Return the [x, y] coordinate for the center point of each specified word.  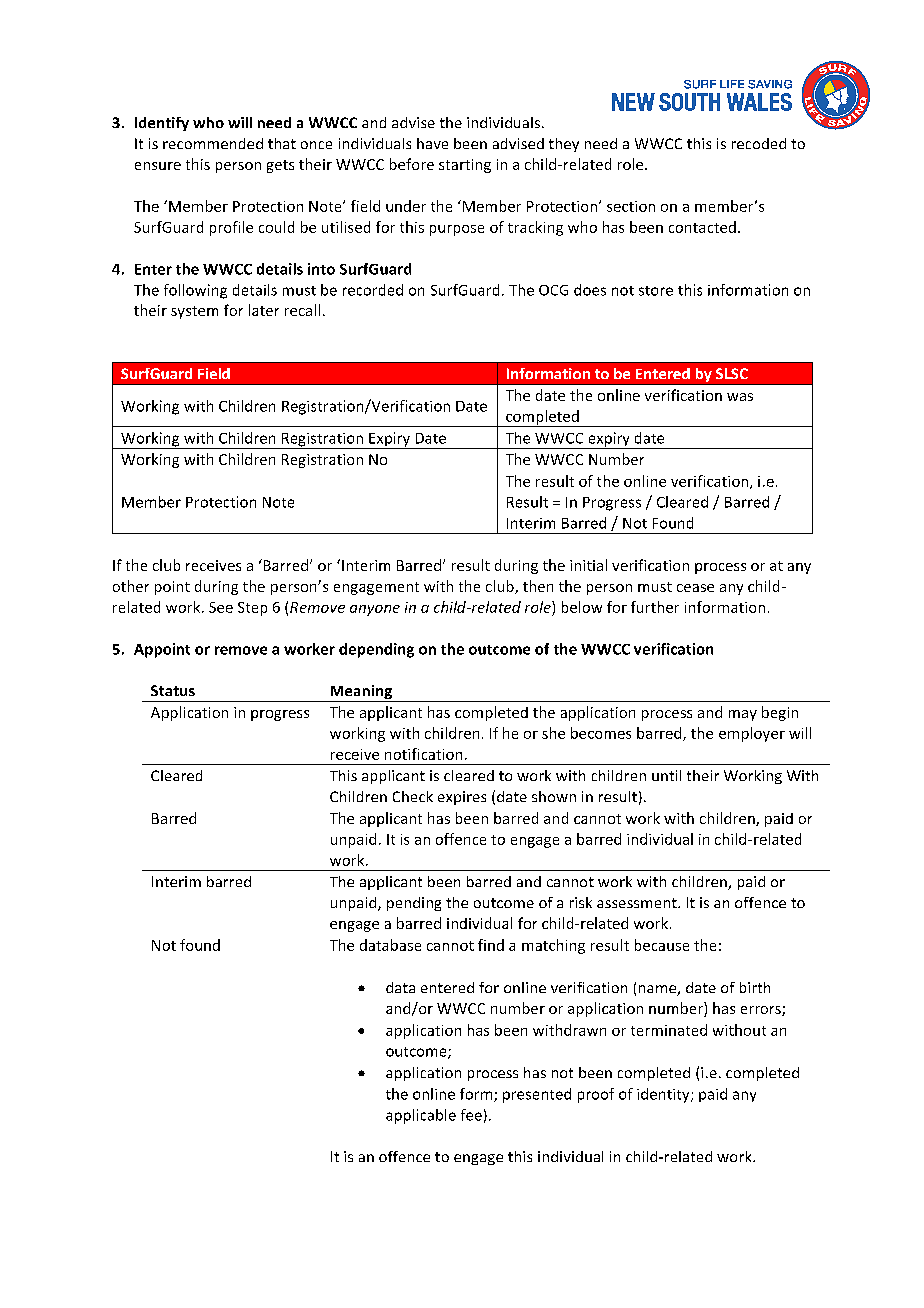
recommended [213, 143]
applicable [421, 1116]
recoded [759, 143]
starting [465, 166]
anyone [375, 610]
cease [695, 588]
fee [471, 1115]
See [221, 607]
